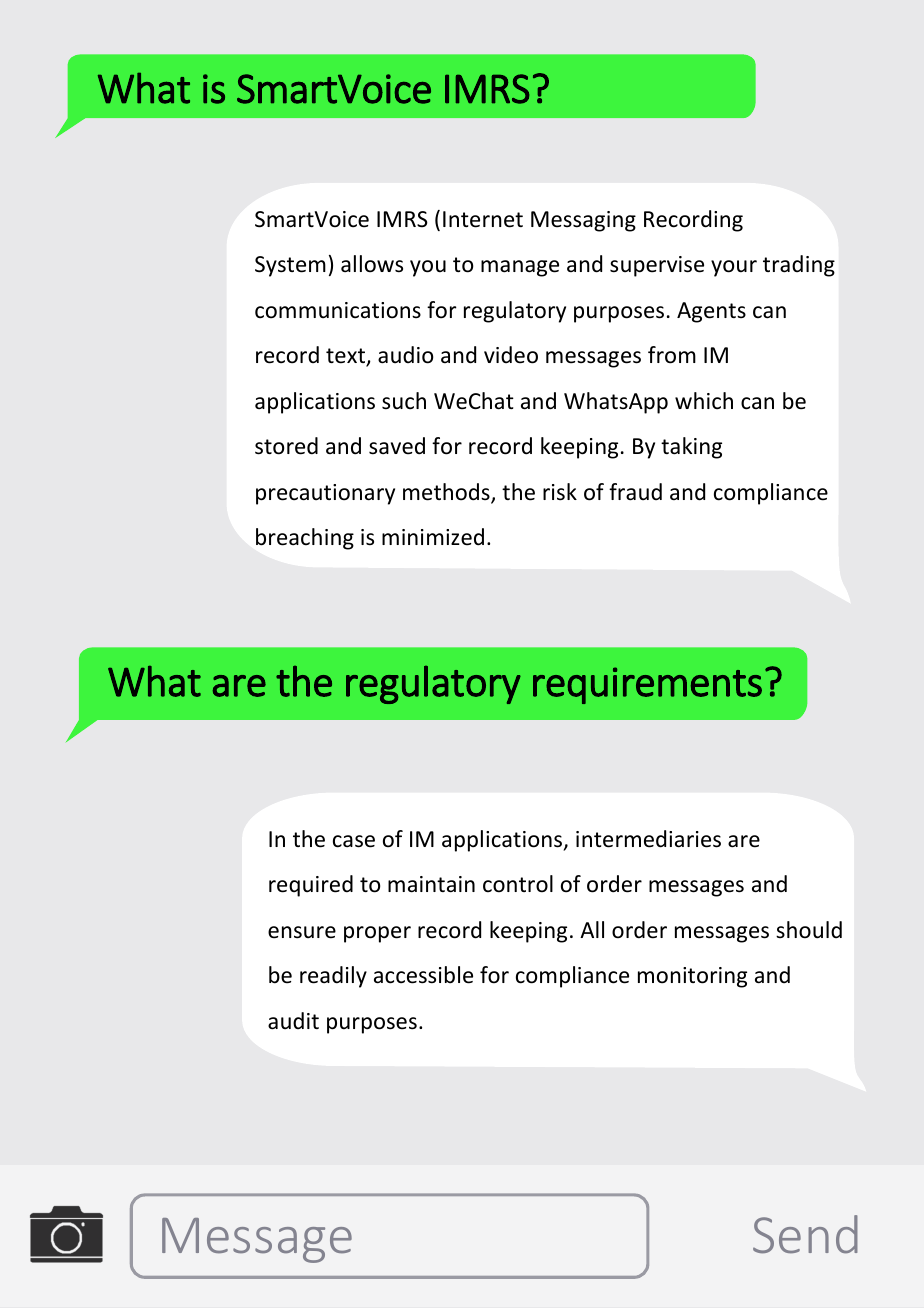 The height and width of the page is (1308, 924). Describe the element at coordinates (809, 930) in the page. I see `should` at that location.
